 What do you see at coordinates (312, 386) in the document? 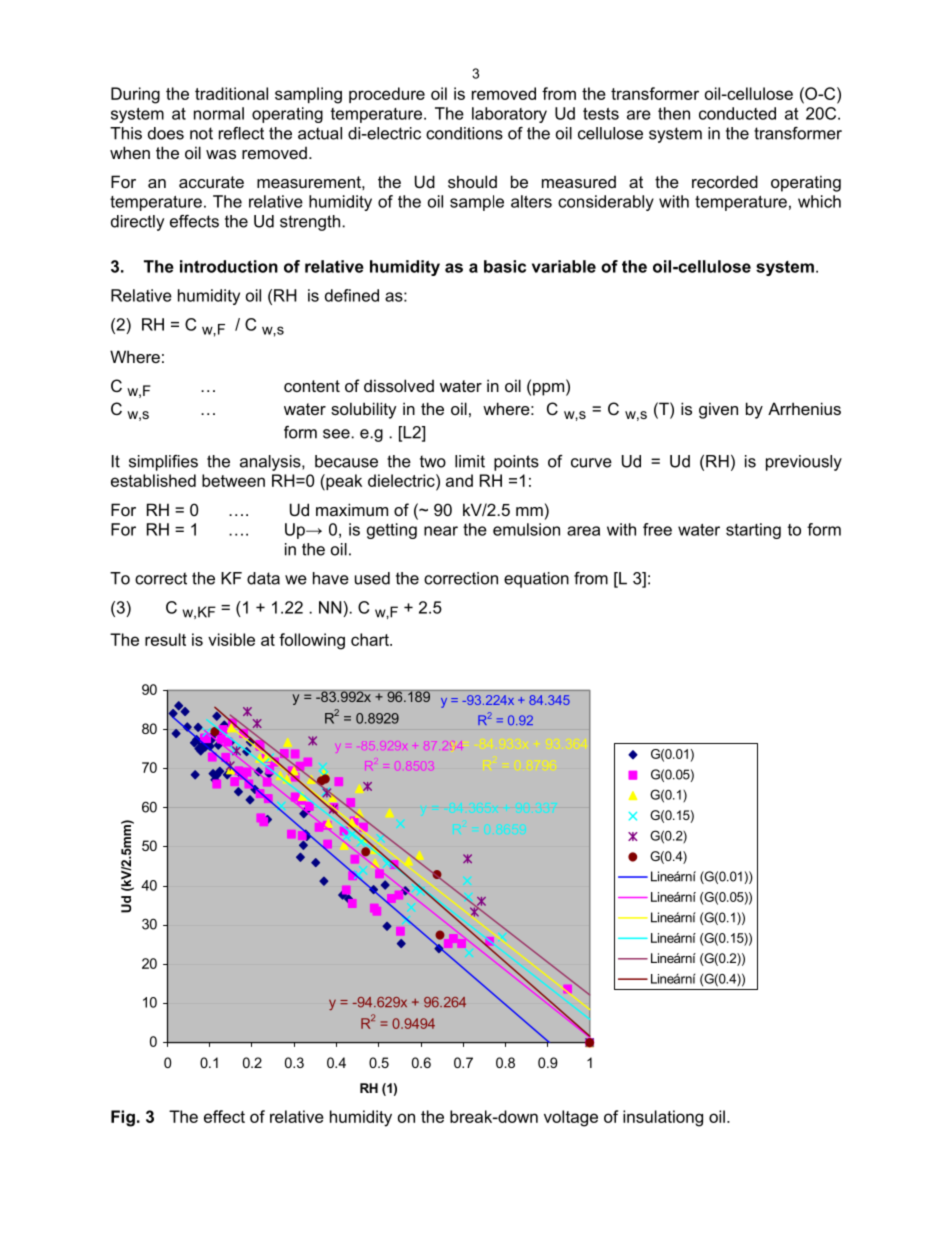
I see `content` at bounding box center [312, 386].
